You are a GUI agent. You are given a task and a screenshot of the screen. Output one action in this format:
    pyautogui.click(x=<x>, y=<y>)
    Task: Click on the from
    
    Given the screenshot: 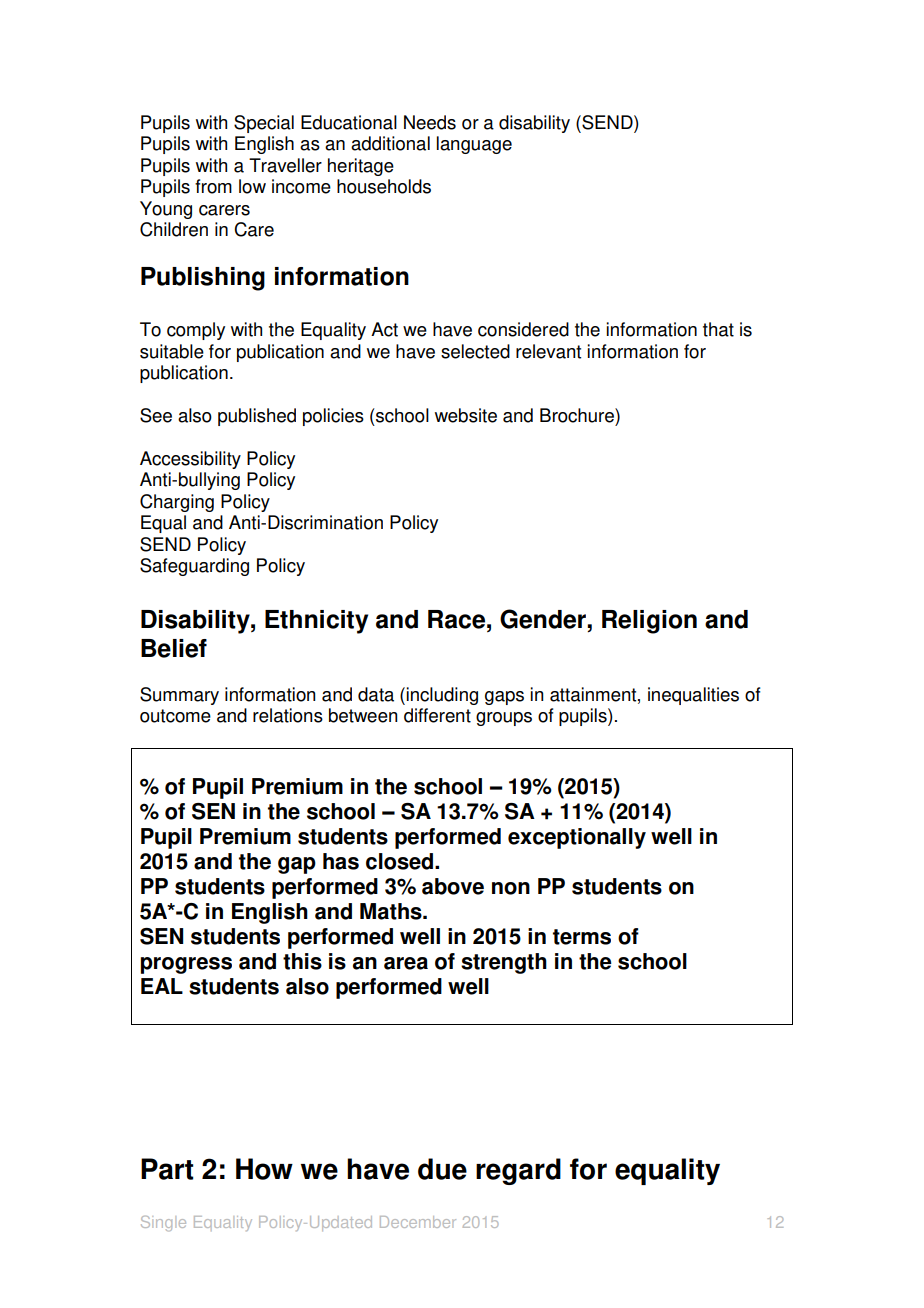 What is the action you would take?
    pyautogui.click(x=213, y=186)
